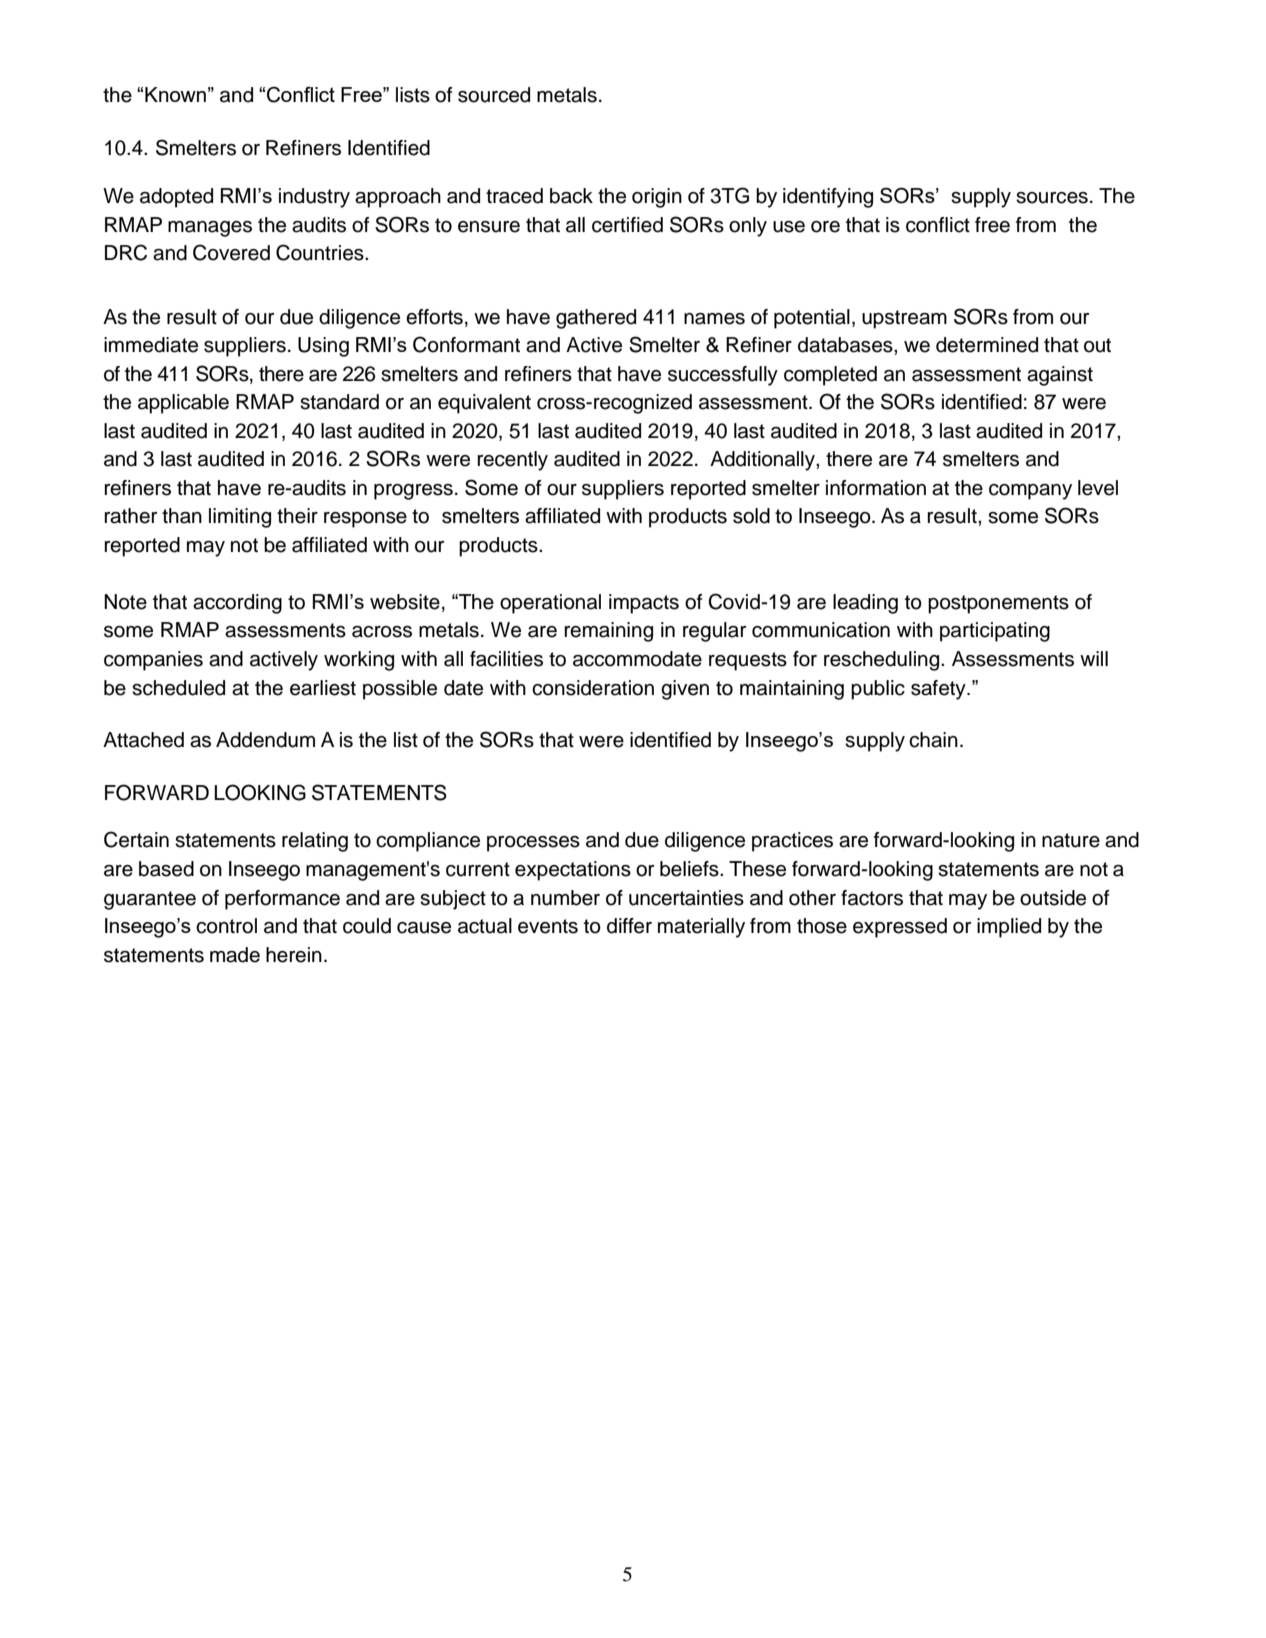  Describe the element at coordinates (593, 688) in the image. I see `consideration` at that location.
